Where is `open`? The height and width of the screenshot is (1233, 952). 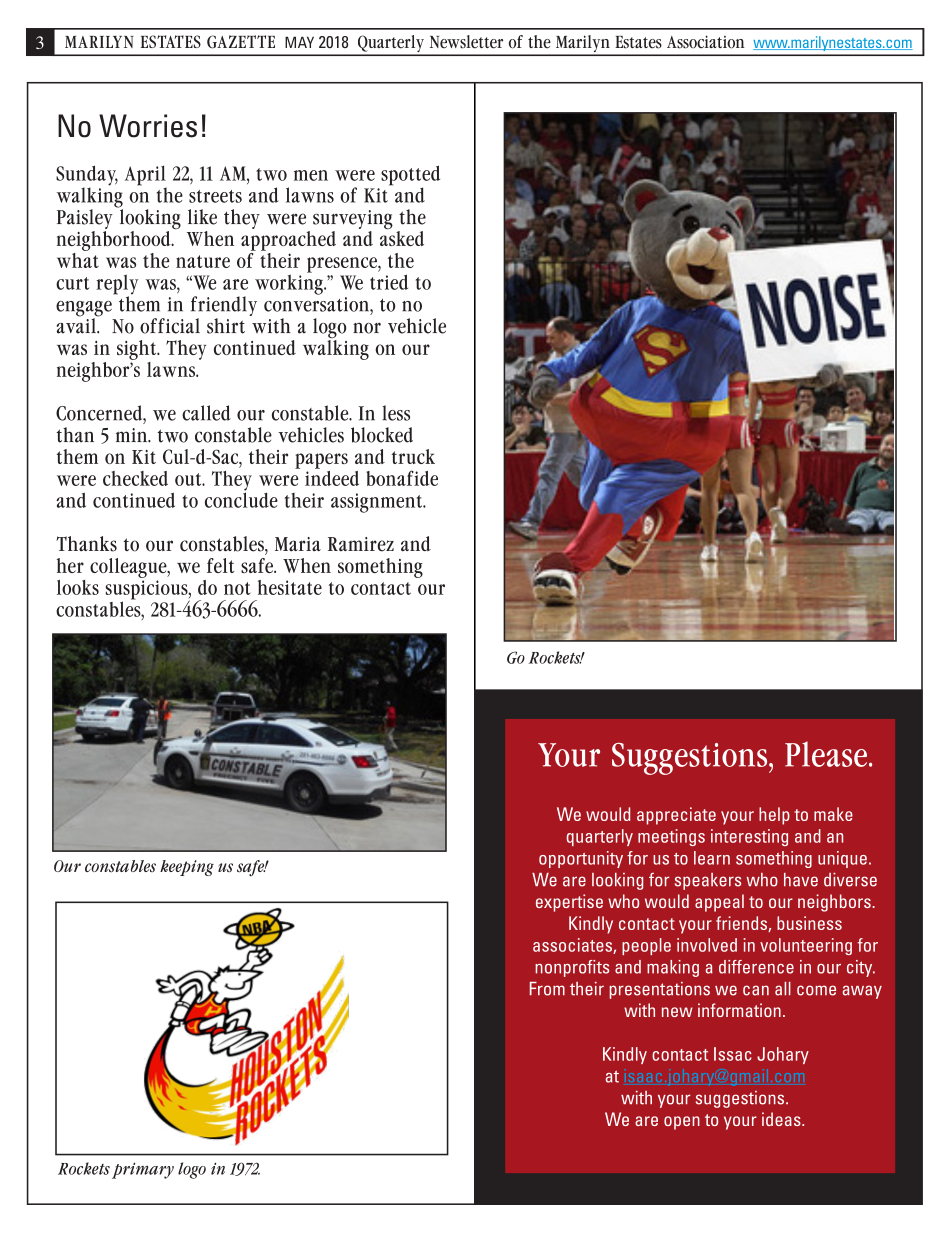 open is located at coordinates (682, 1123).
